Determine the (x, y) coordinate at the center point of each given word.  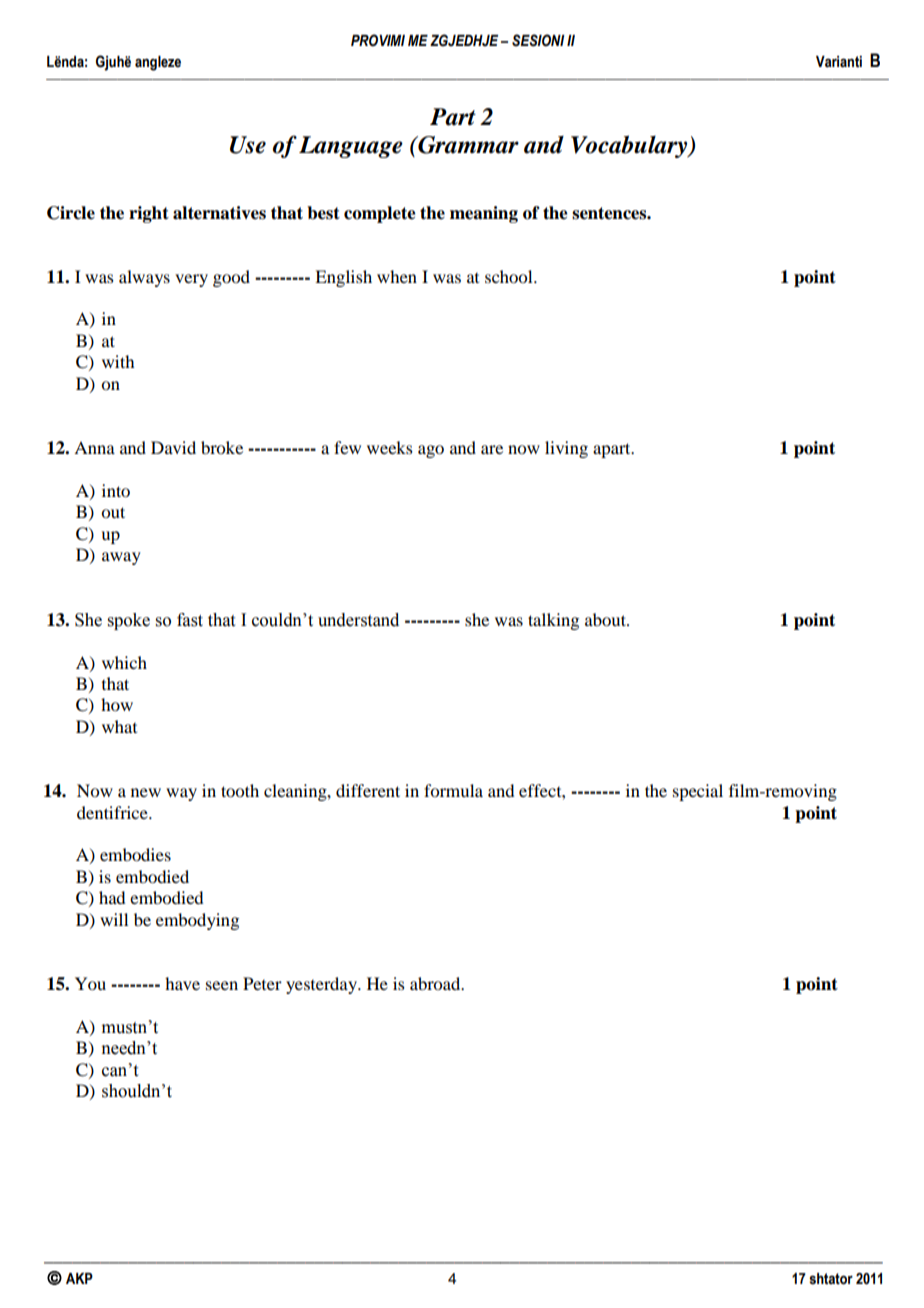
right (149, 214)
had (112, 897)
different (368, 790)
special (698, 792)
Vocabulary (630, 146)
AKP (79, 1278)
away (121, 558)
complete (380, 214)
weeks (390, 447)
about (606, 619)
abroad (436, 983)
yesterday (323, 985)
